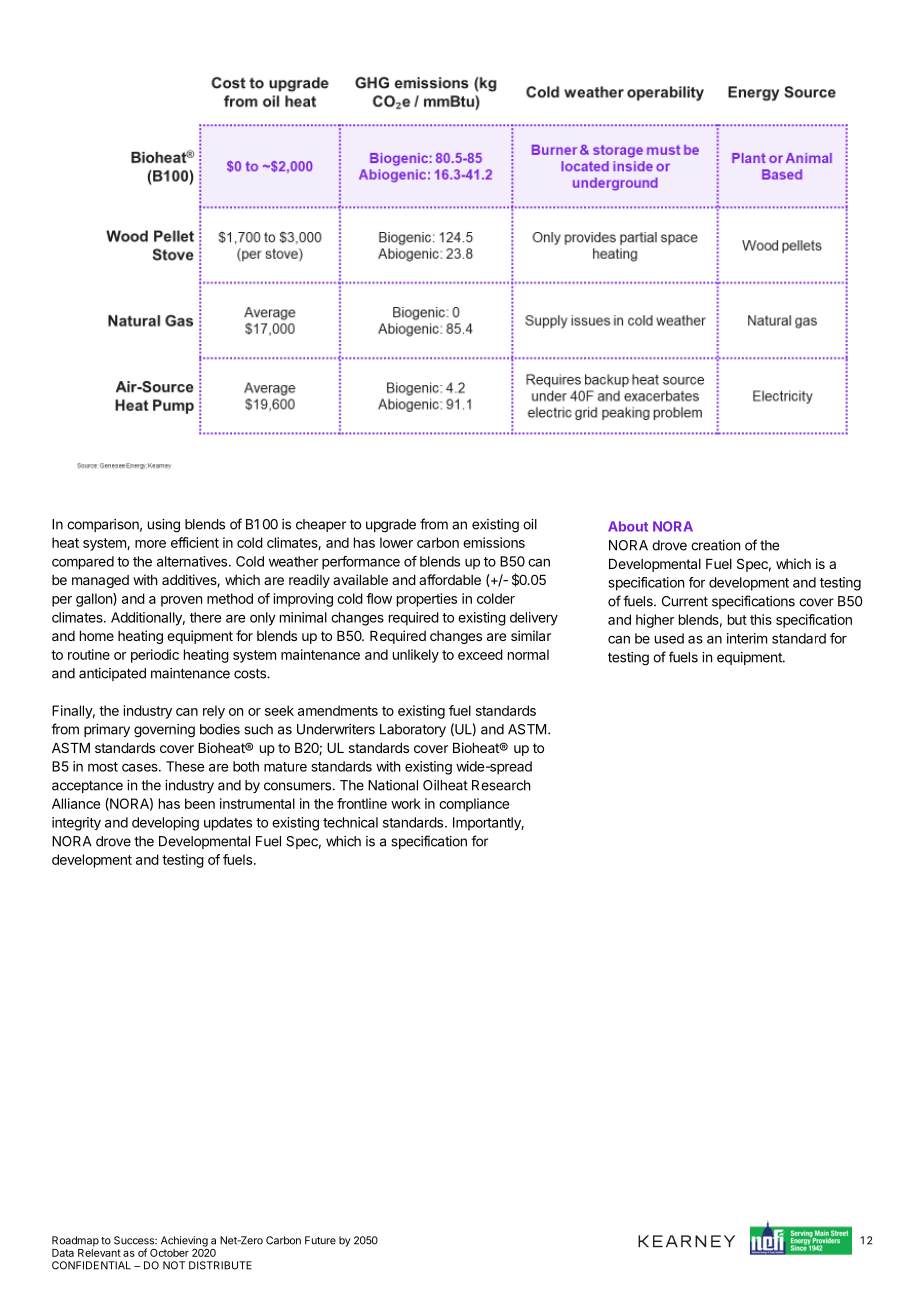  What do you see at coordinates (169, 1253) in the document?
I see `October` at bounding box center [169, 1253].
